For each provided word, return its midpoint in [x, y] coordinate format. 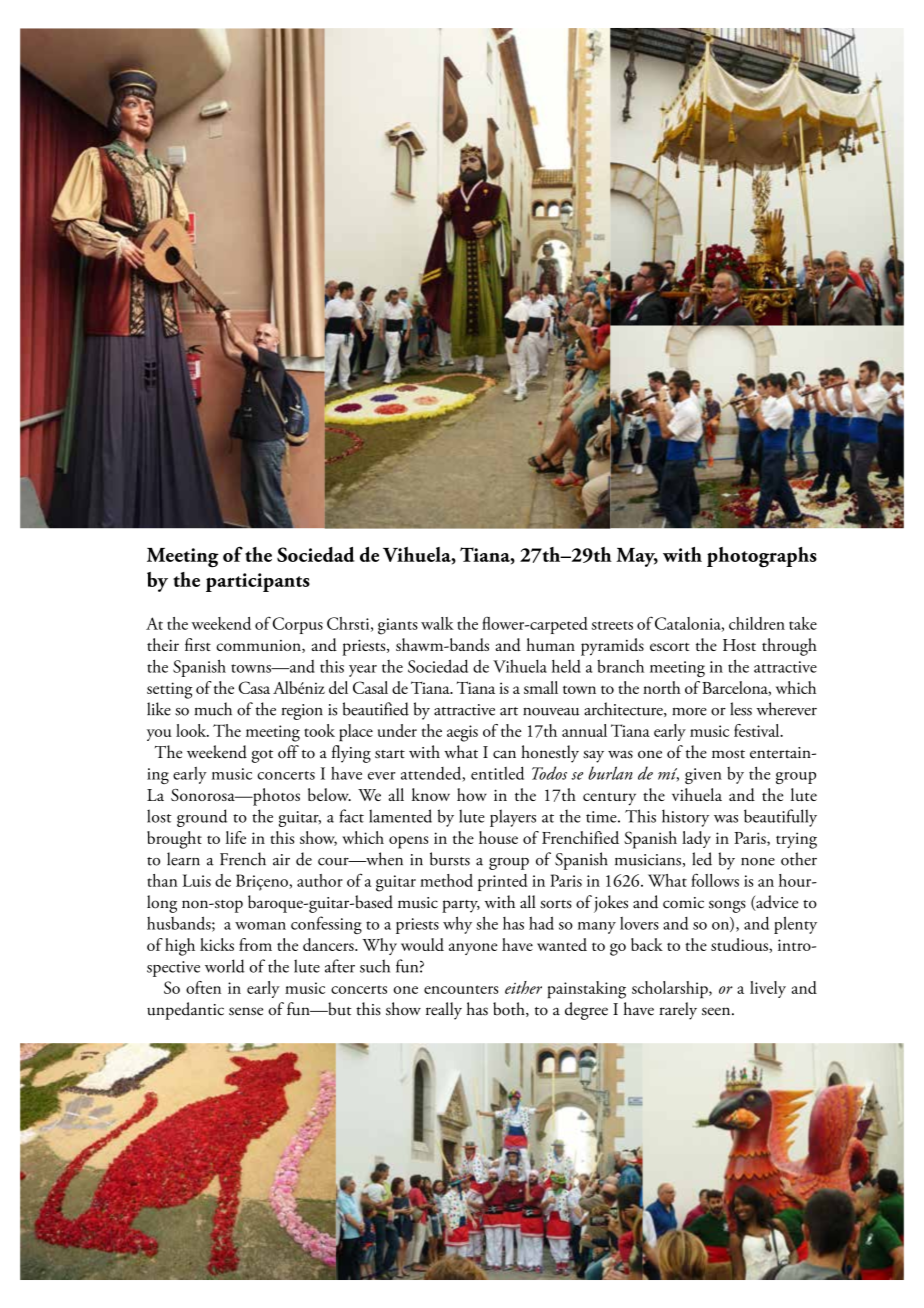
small [541, 687]
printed [503, 882]
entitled [497, 773]
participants [258, 582]
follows [715, 880]
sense [246, 1011]
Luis [196, 880]
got [262, 756]
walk [437, 623]
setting [170, 690]
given [703, 776]
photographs [762, 557]
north [662, 687]
